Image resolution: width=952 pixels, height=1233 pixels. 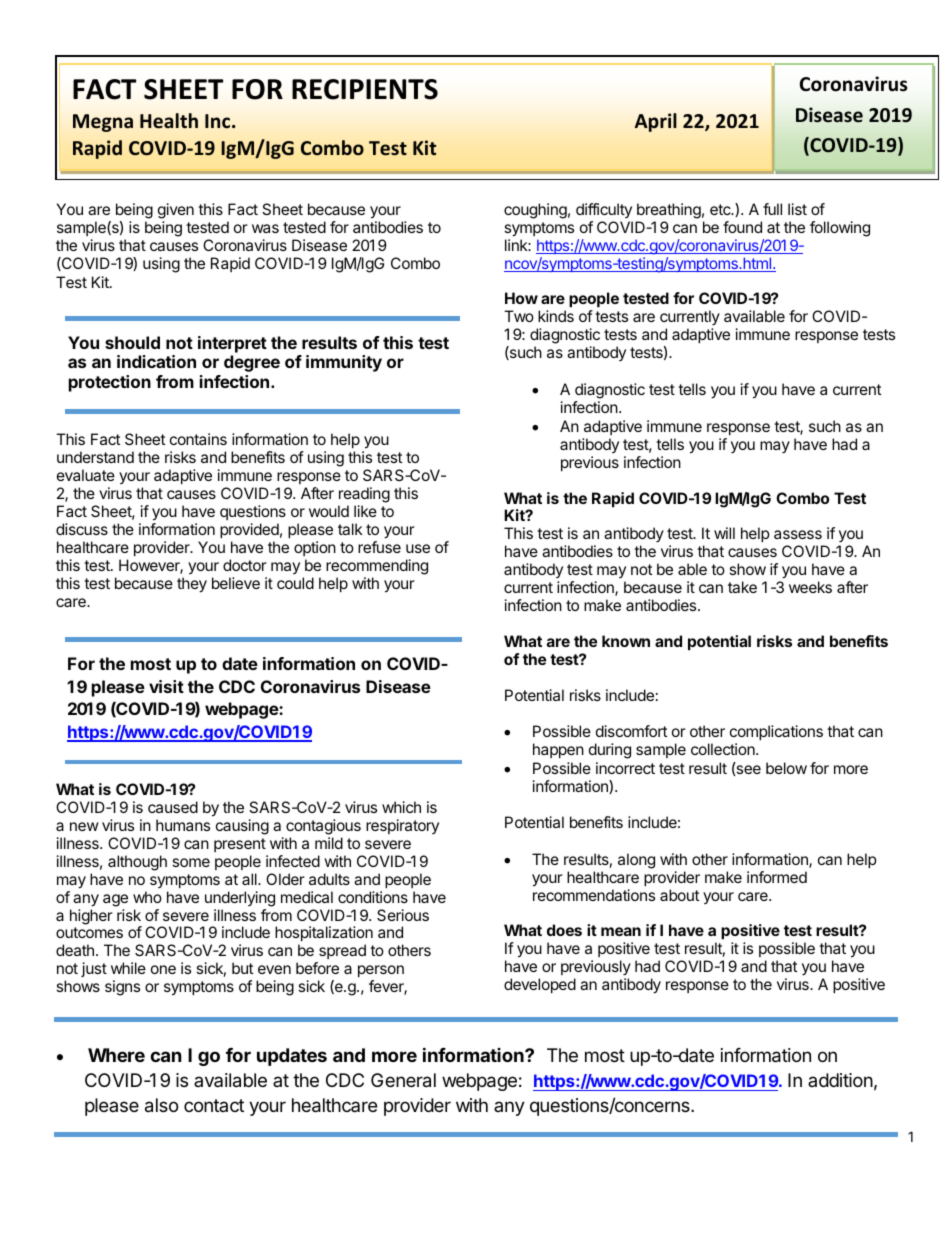 I want to click on which, so click(x=401, y=807).
